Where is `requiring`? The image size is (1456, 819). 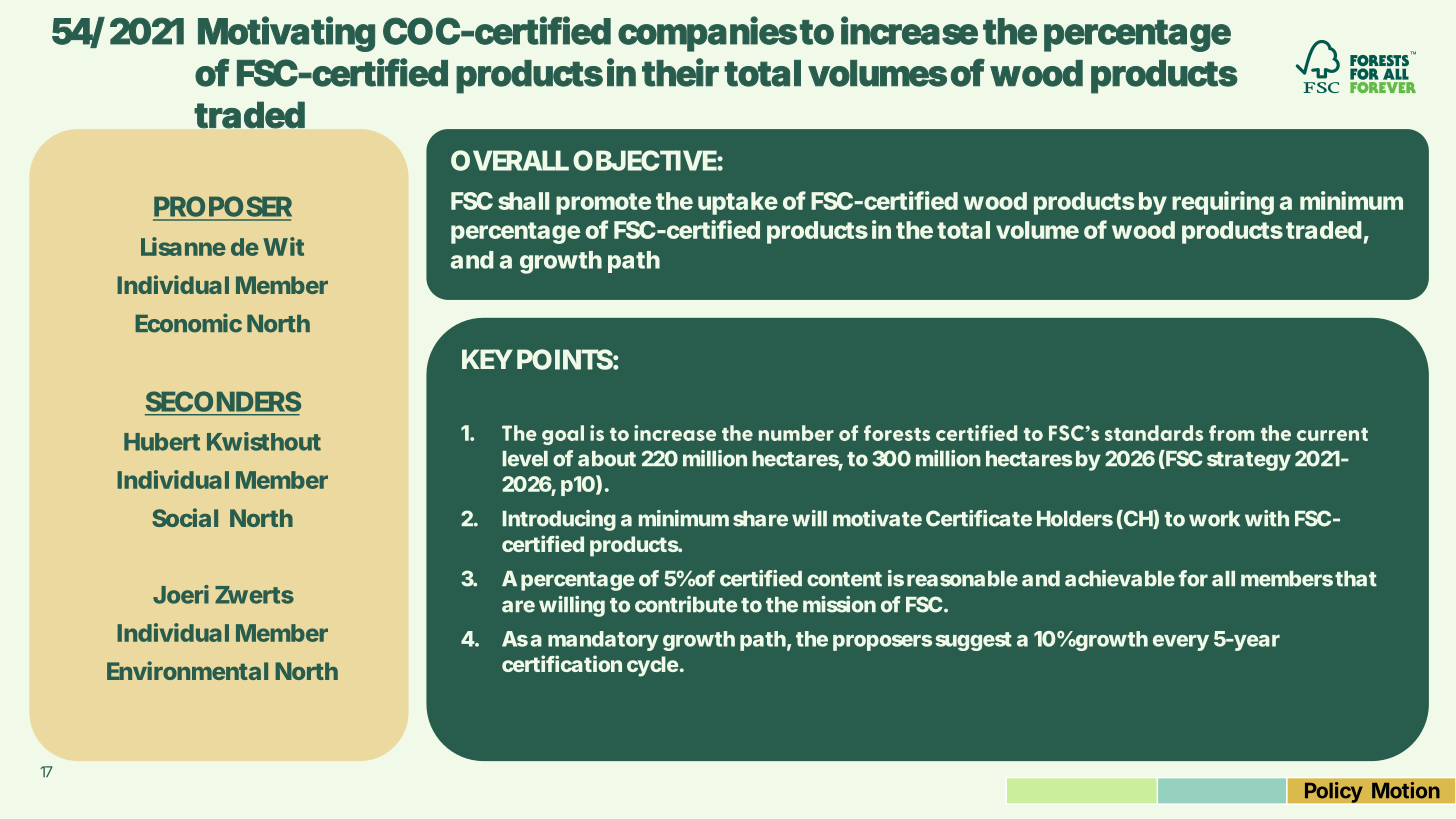
requiring is located at coordinates (1223, 203).
